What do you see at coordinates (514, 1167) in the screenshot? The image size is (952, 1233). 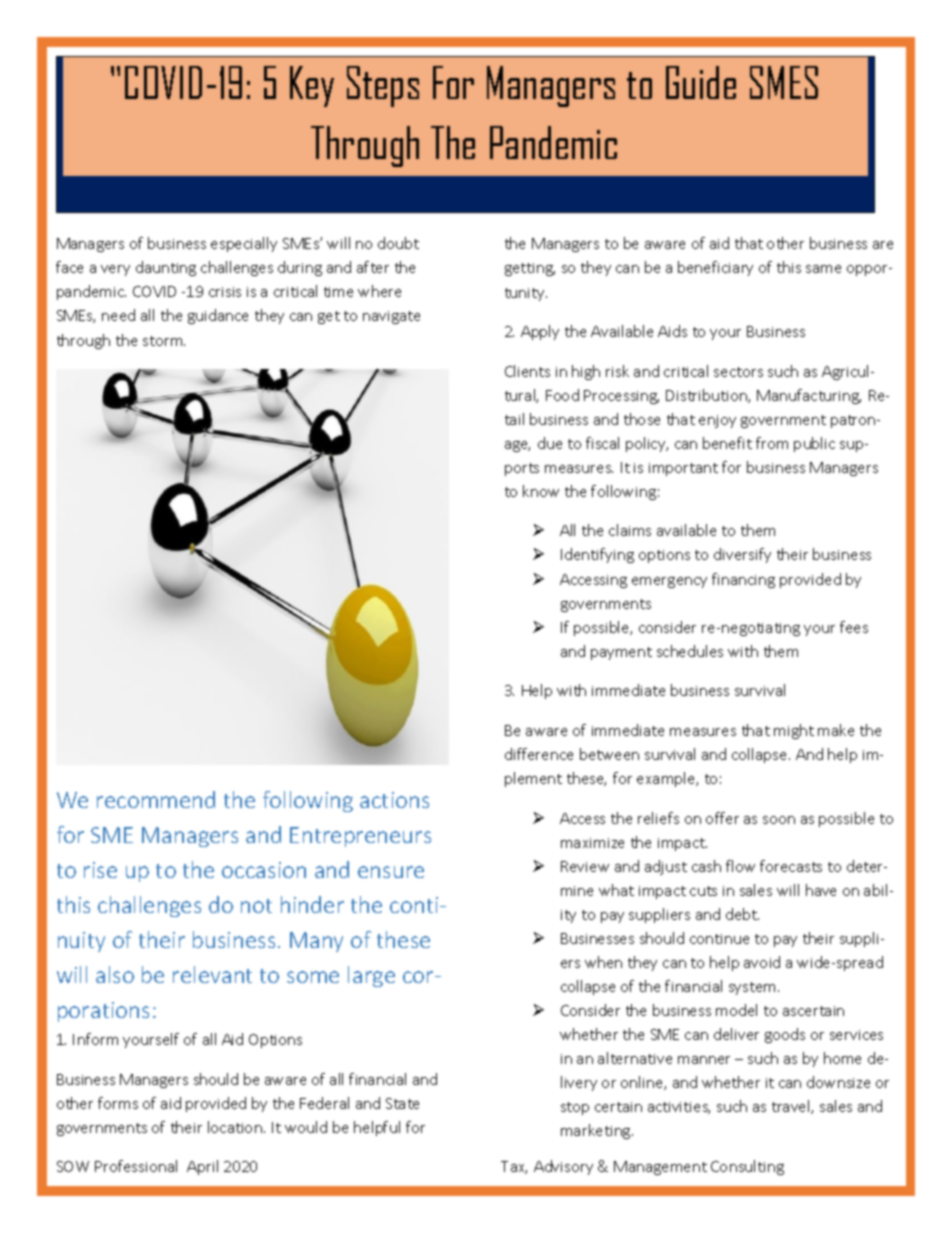 I see `Tax` at bounding box center [514, 1167].
